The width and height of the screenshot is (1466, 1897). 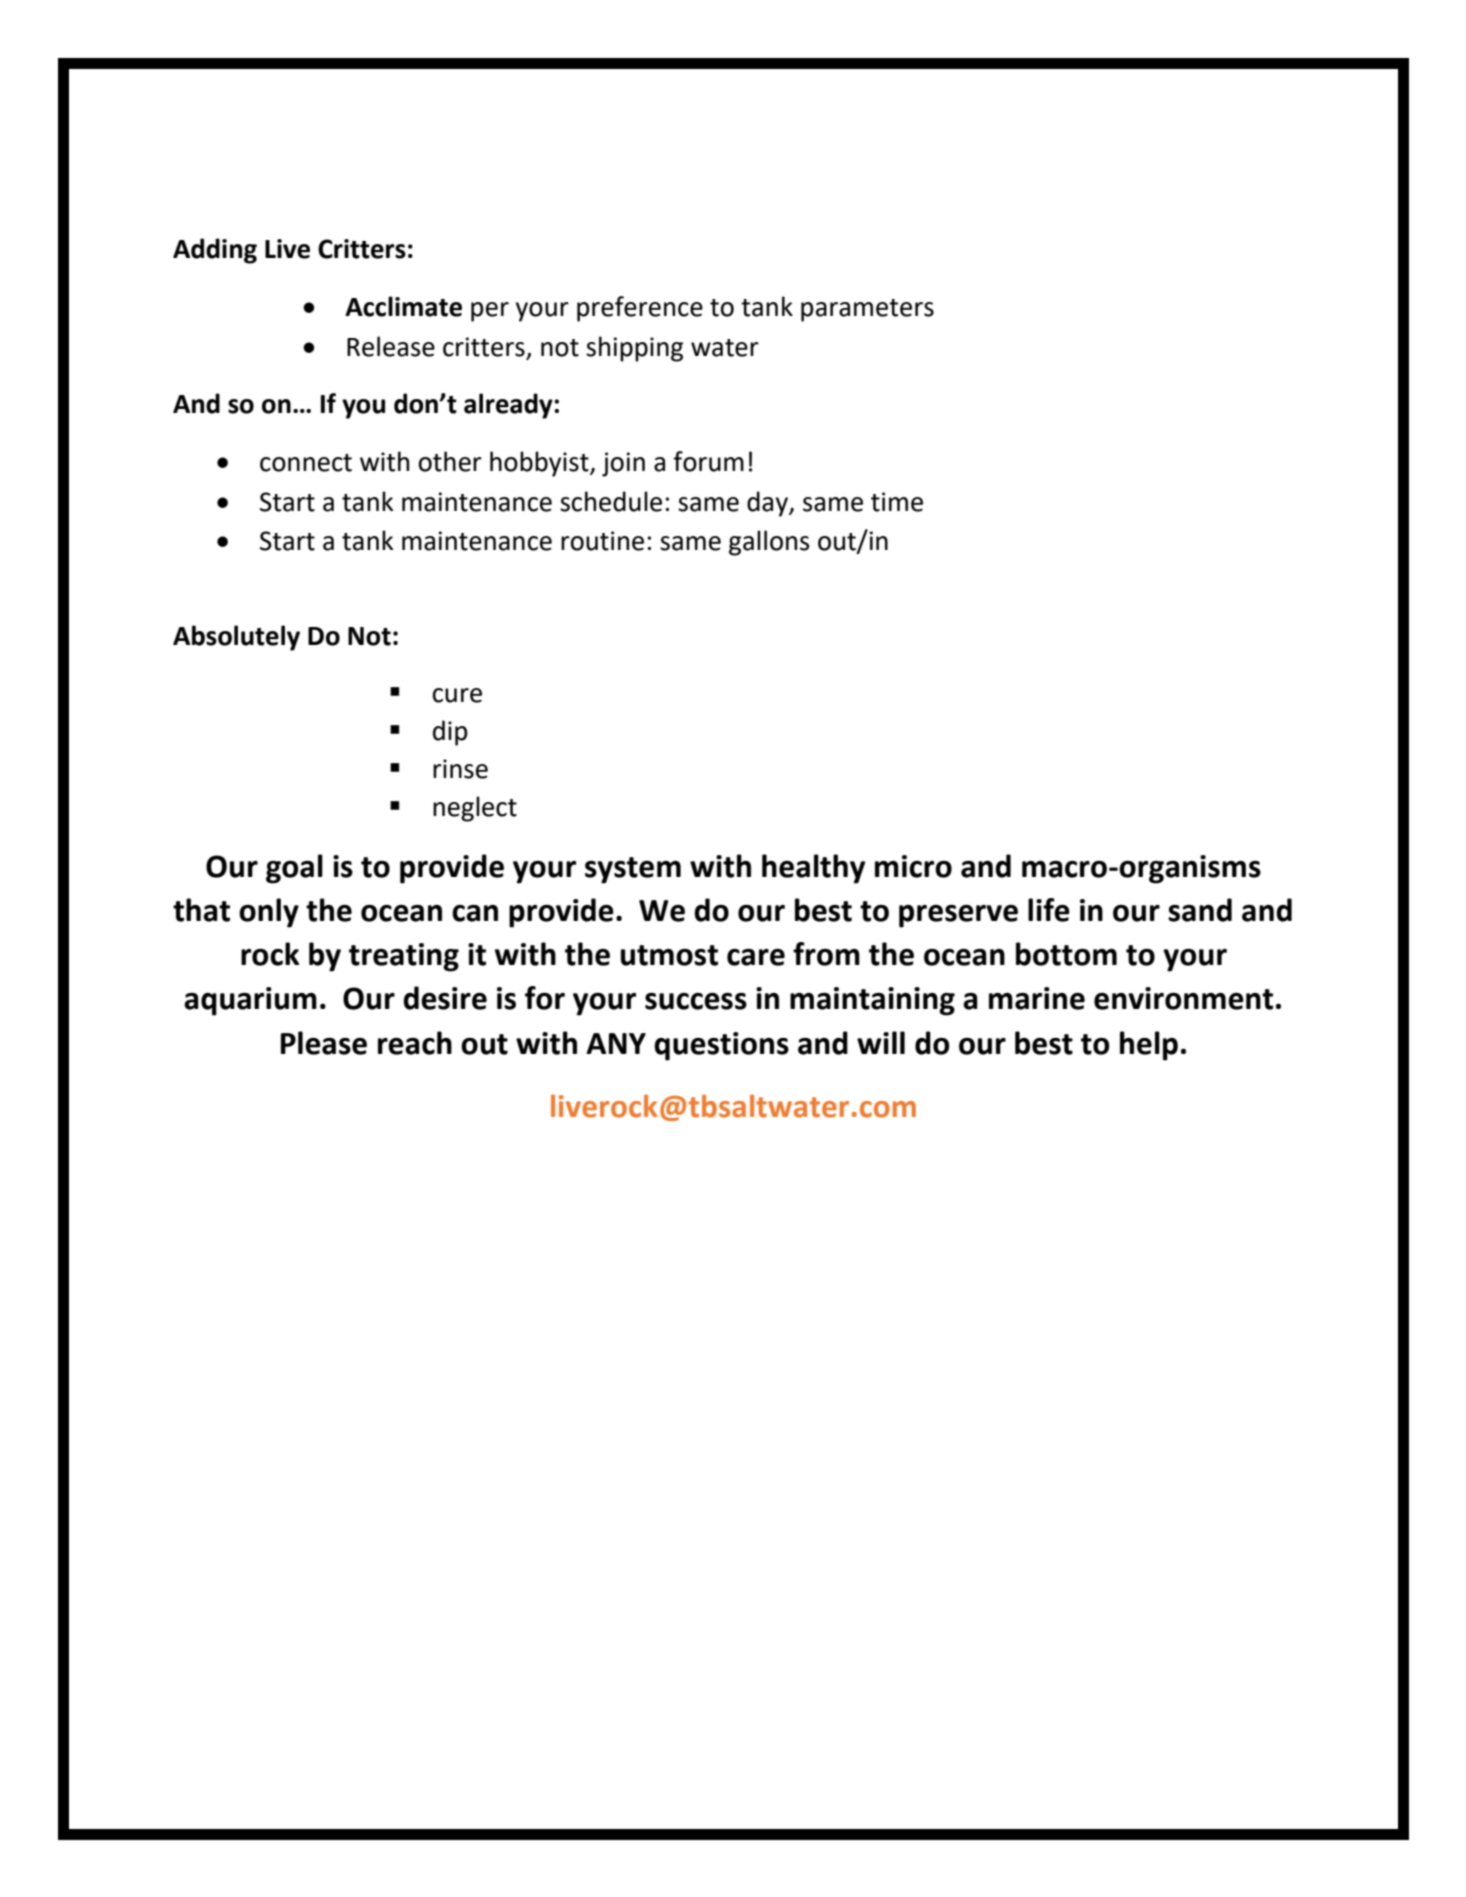 I want to click on rinse, so click(x=460, y=769).
